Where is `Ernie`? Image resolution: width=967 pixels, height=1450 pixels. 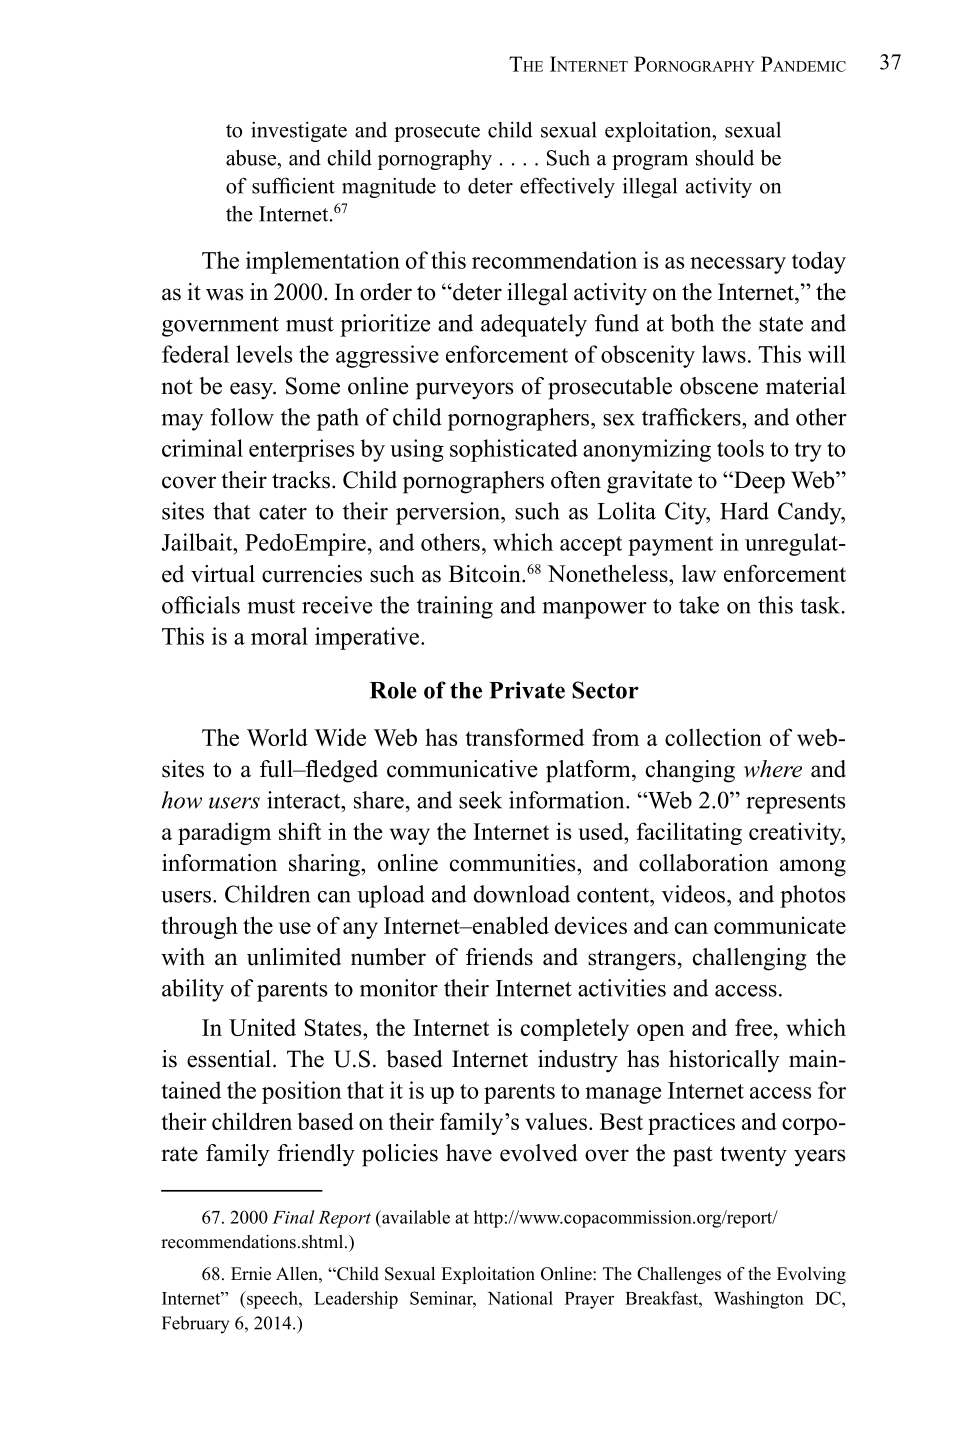
Ernie is located at coordinates (251, 1274).
